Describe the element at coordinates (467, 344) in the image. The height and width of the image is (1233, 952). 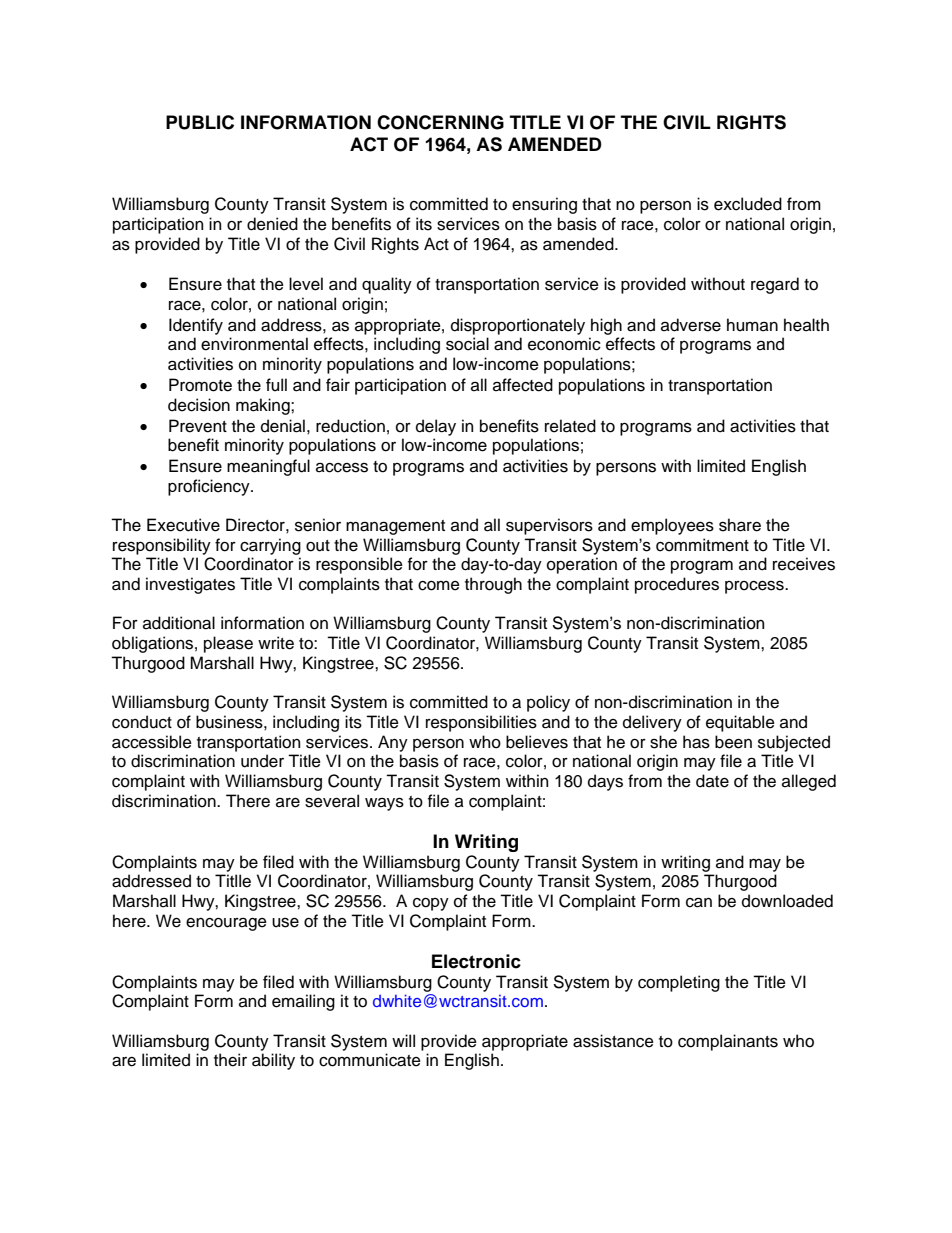
I see `social` at that location.
